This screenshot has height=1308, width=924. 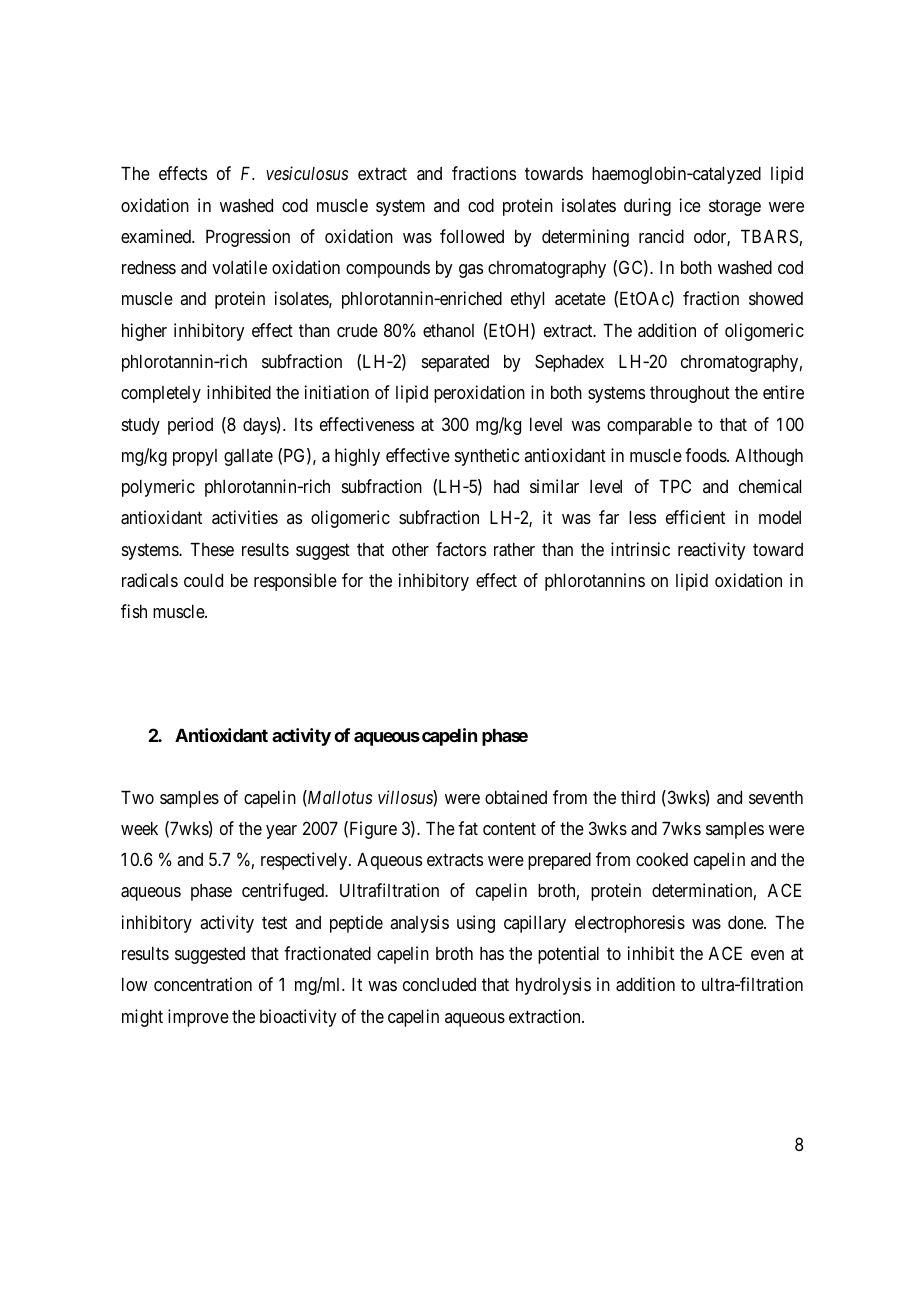 I want to click on improve, so click(x=198, y=1018).
